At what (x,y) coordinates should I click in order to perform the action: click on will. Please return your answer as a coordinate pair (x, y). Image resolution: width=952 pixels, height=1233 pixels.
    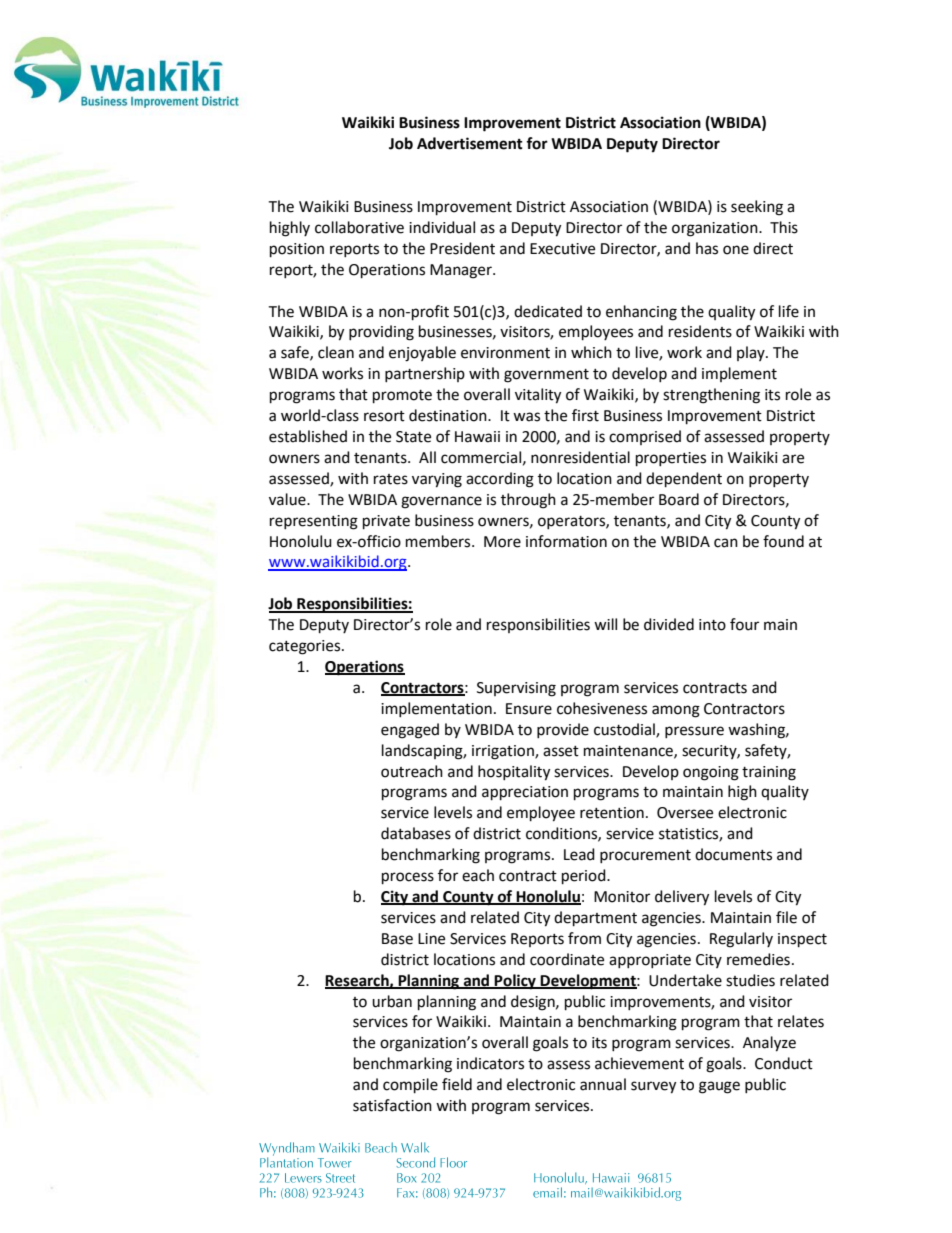
    Looking at the image, I should click on (605, 624).
